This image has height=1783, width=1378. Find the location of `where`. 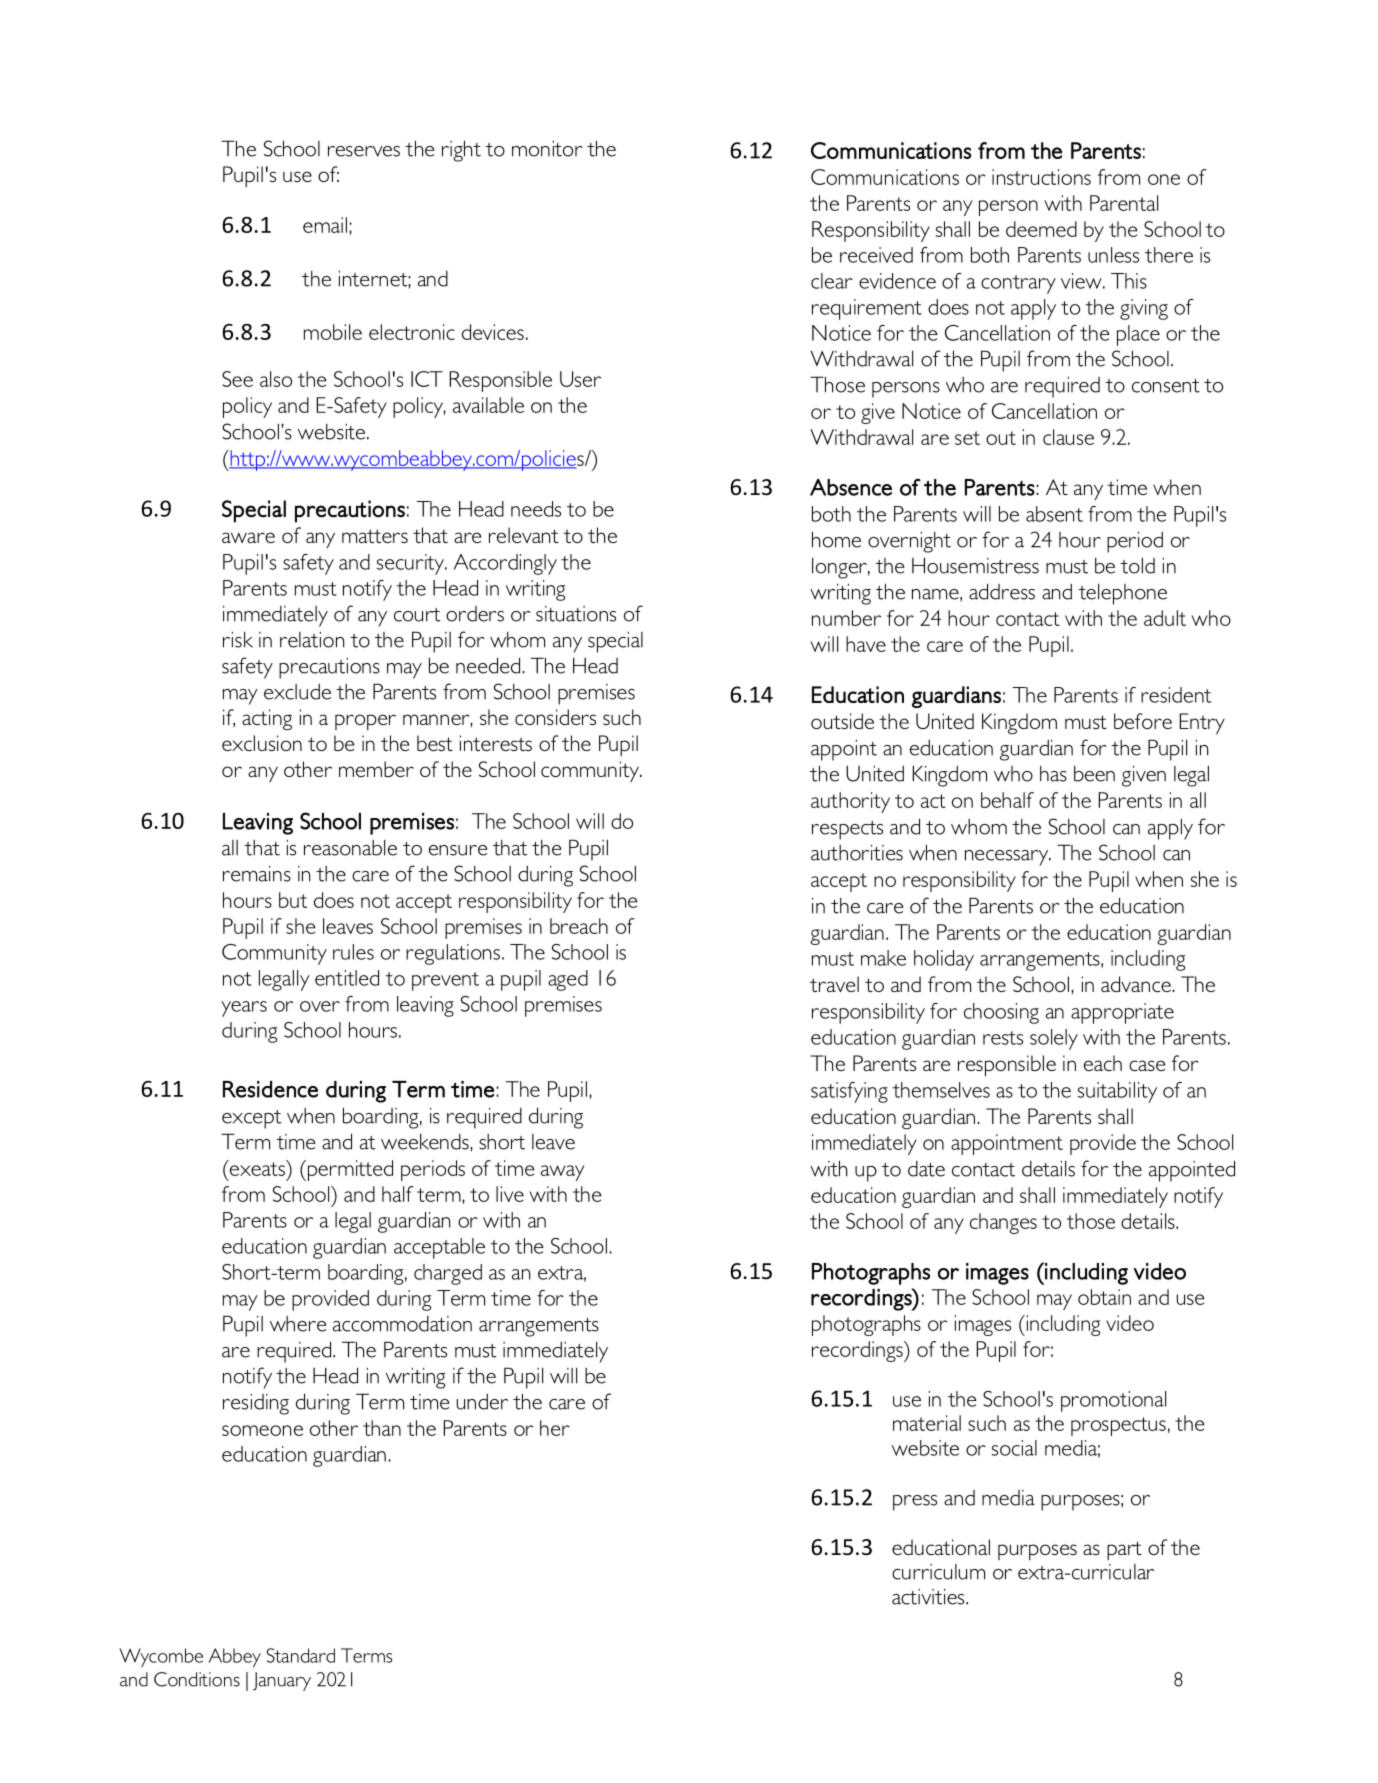

where is located at coordinates (298, 1324).
